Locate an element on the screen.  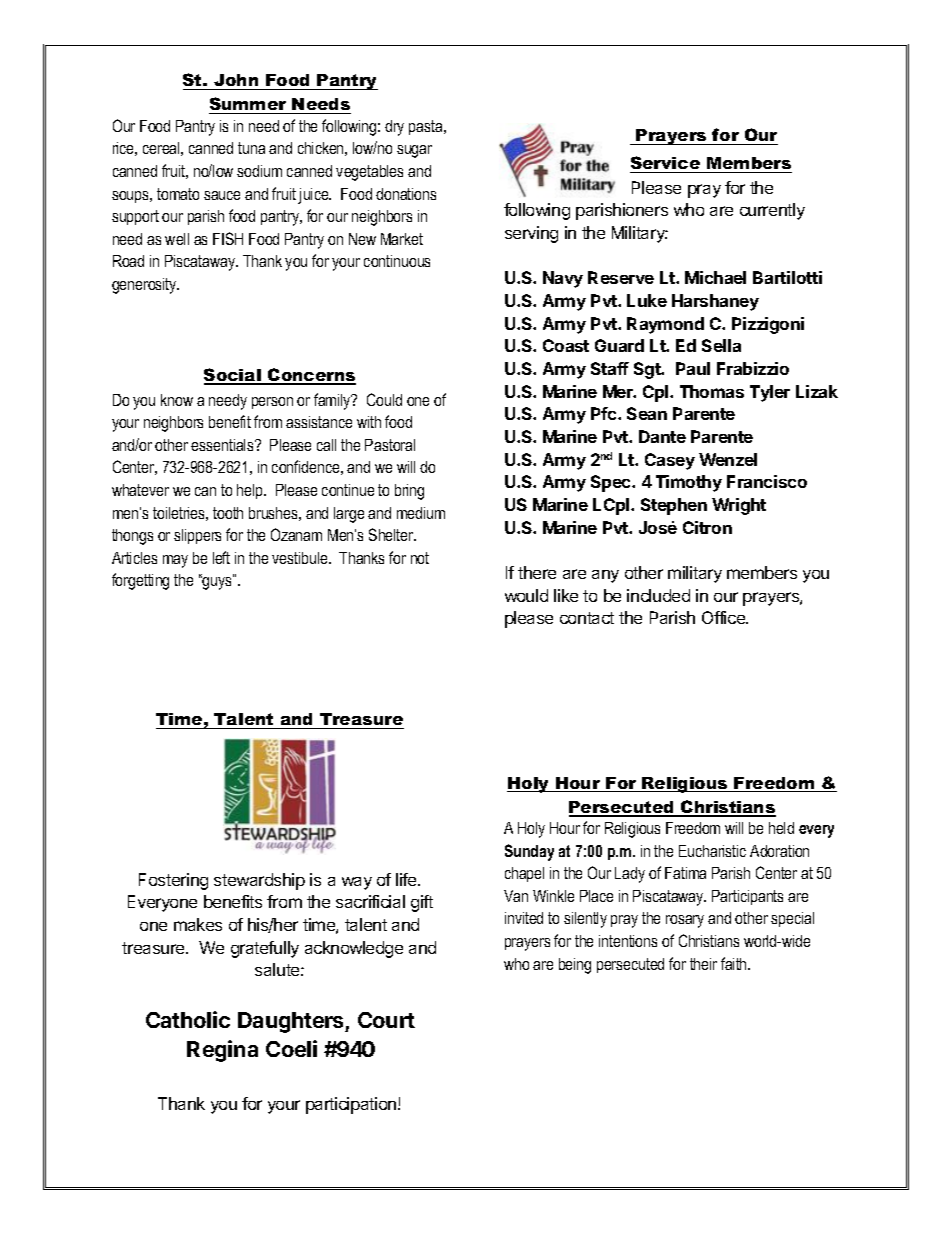
their is located at coordinates (703, 964).
